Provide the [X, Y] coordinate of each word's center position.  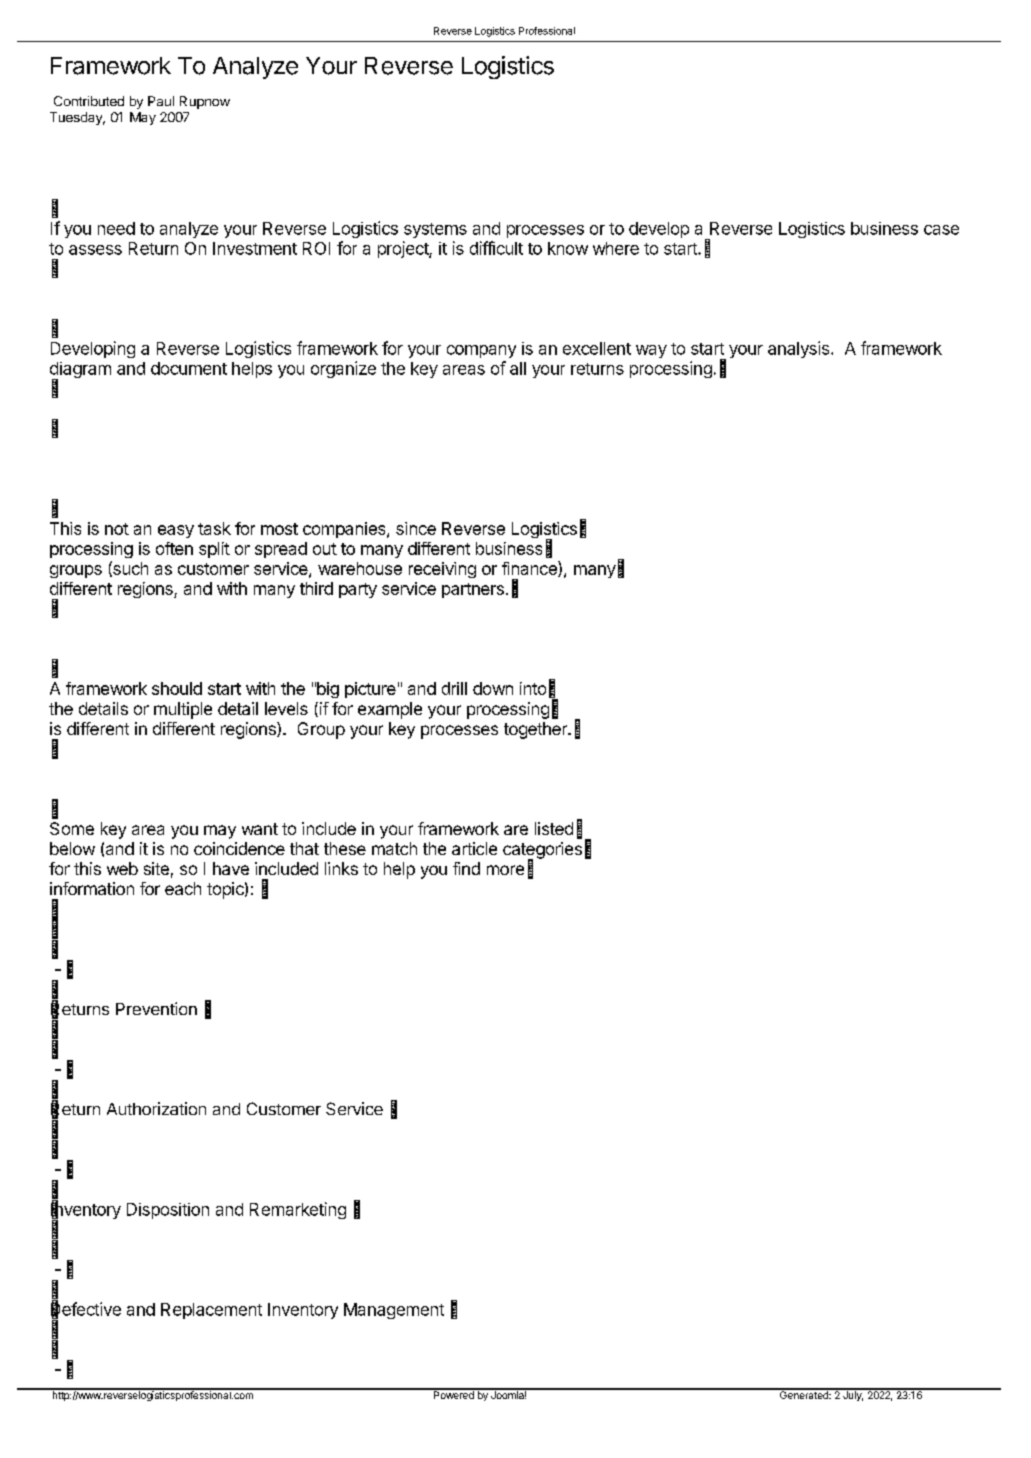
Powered [453, 1394]
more [505, 870]
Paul [161, 101]
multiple [183, 710]
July [852, 1395]
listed [554, 828]
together [536, 730]
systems [435, 230]
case [941, 230]
